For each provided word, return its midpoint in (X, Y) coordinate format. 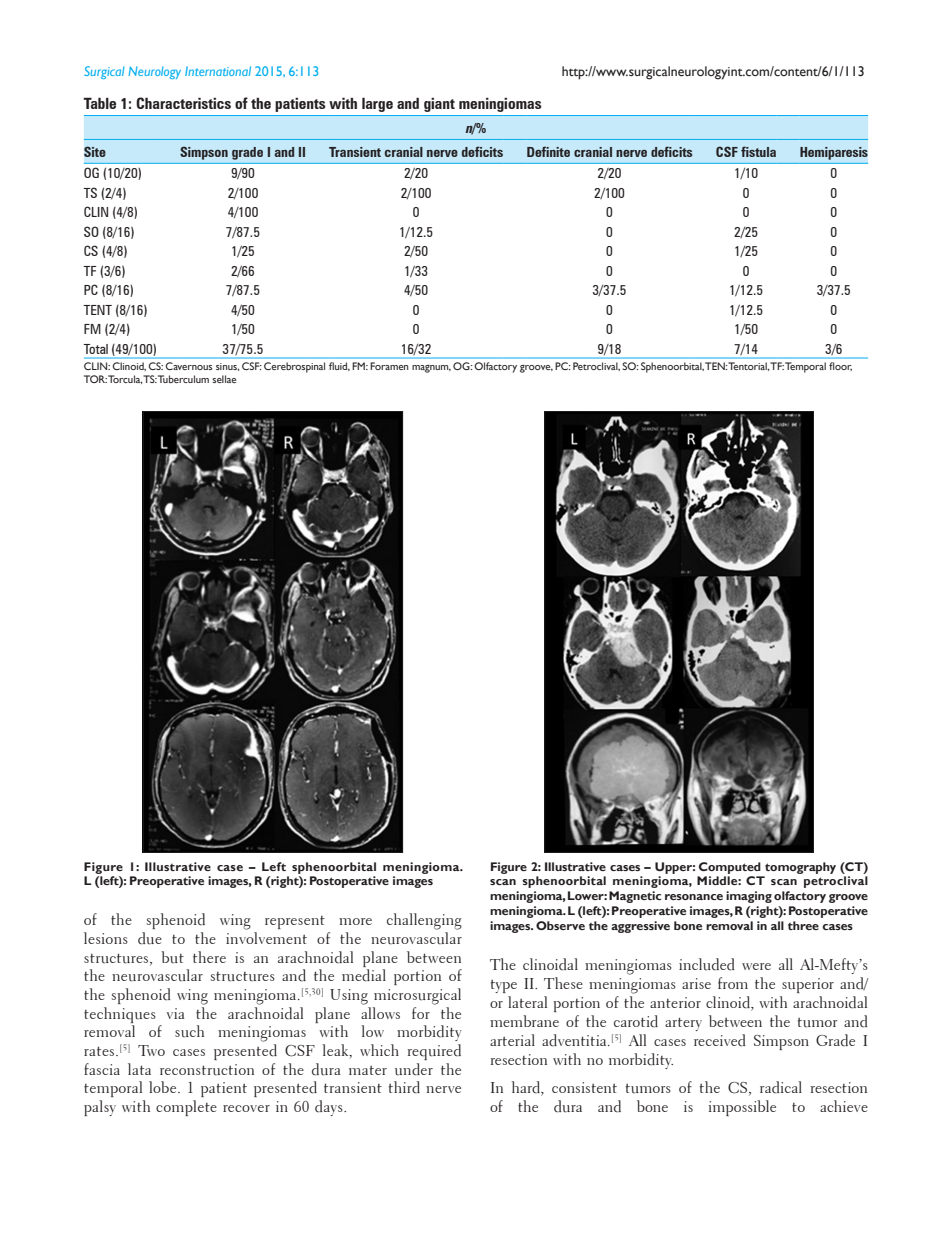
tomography (800, 868)
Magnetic (635, 897)
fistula (758, 151)
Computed (730, 868)
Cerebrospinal (294, 367)
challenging (424, 921)
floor (840, 366)
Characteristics (183, 103)
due (150, 938)
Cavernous (188, 366)
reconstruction (207, 1070)
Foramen (389, 366)
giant (439, 105)
